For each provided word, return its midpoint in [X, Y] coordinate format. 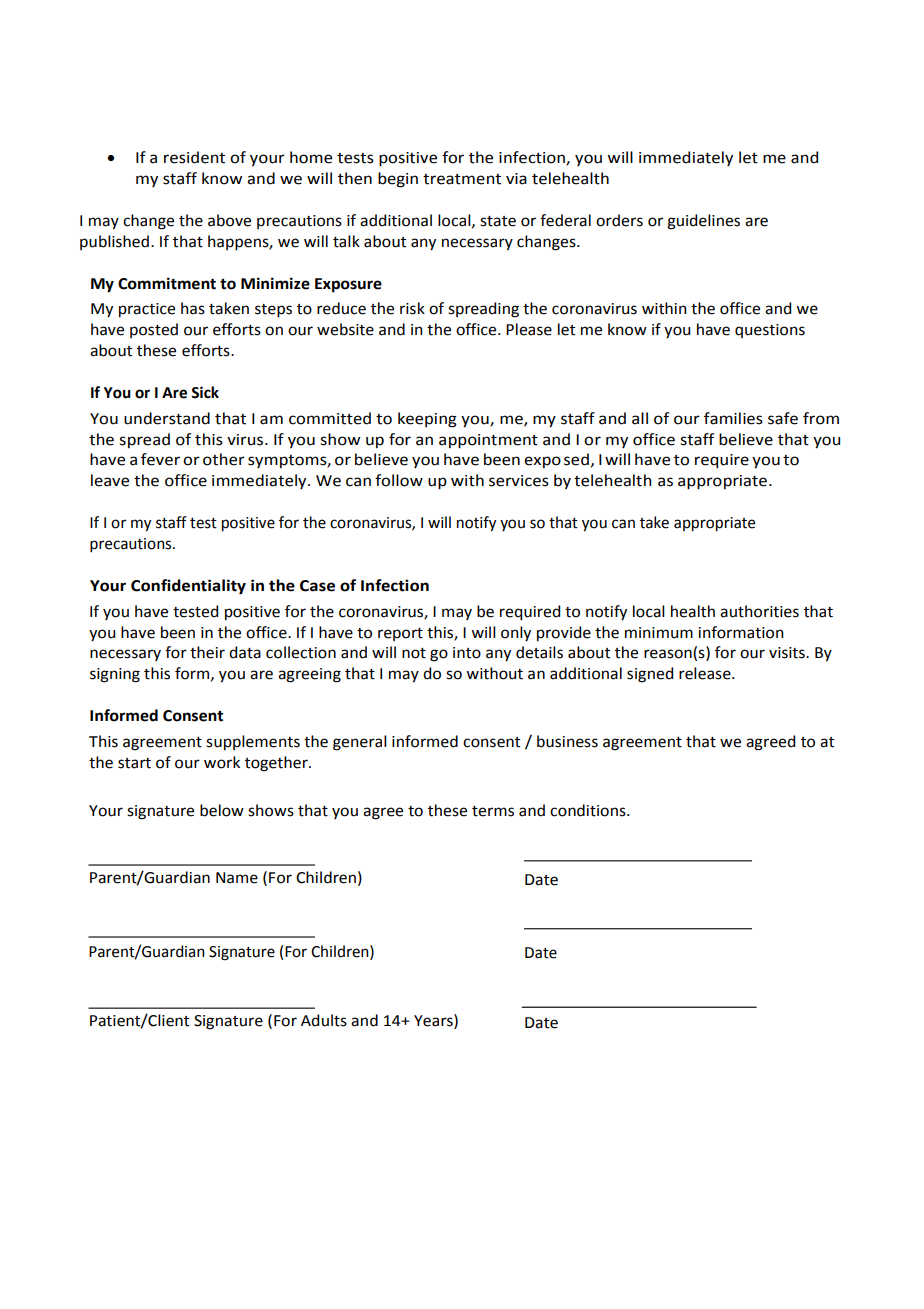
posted [154, 330]
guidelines [703, 222]
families [733, 418]
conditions [589, 810]
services [519, 481]
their [207, 652]
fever [160, 459]
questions [770, 331]
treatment [462, 179]
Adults [324, 1020]
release [706, 673]
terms [493, 811]
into [467, 653]
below [222, 810]
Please [529, 329]
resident [194, 157]
